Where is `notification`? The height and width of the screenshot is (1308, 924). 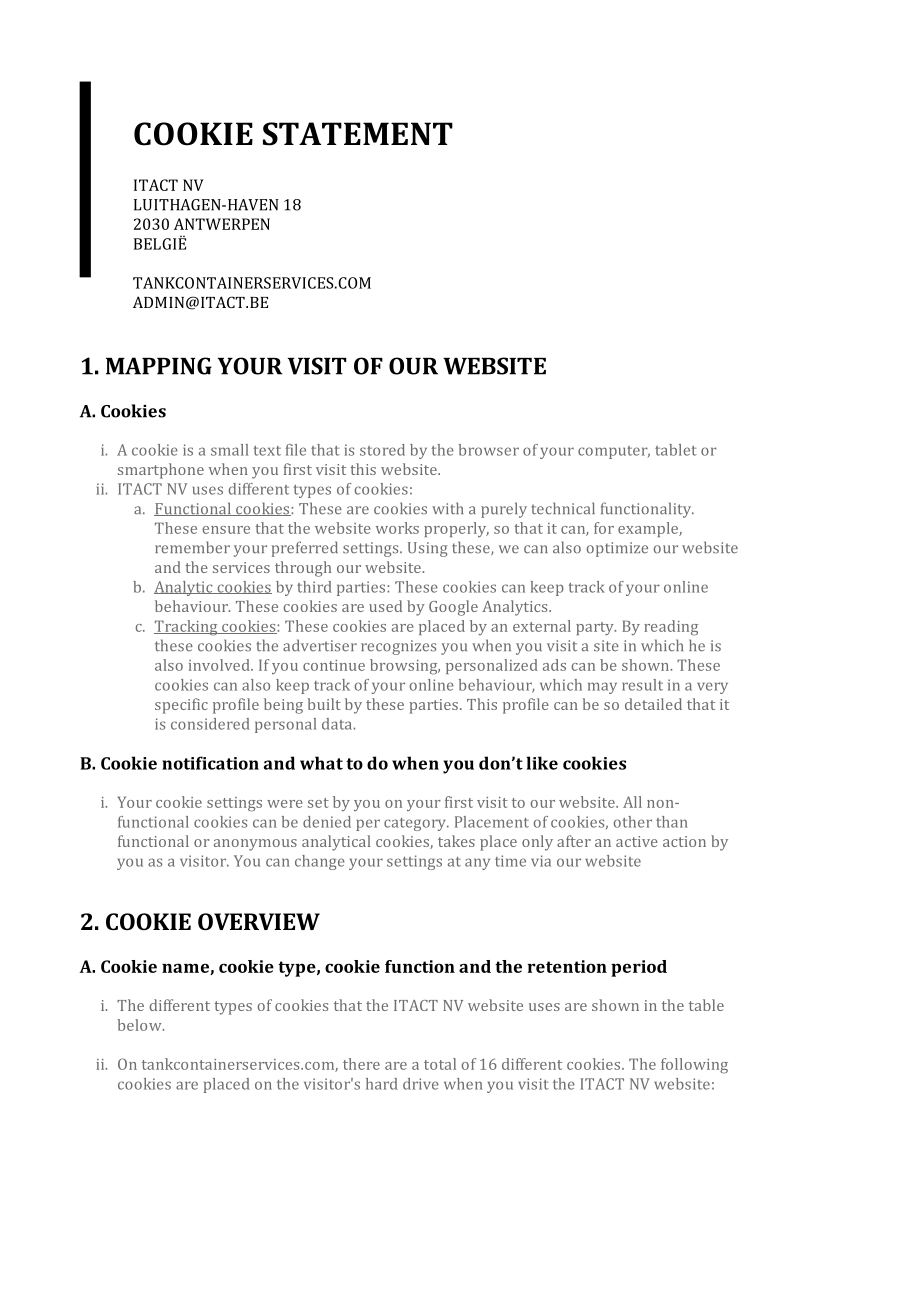 notification is located at coordinates (210, 763).
